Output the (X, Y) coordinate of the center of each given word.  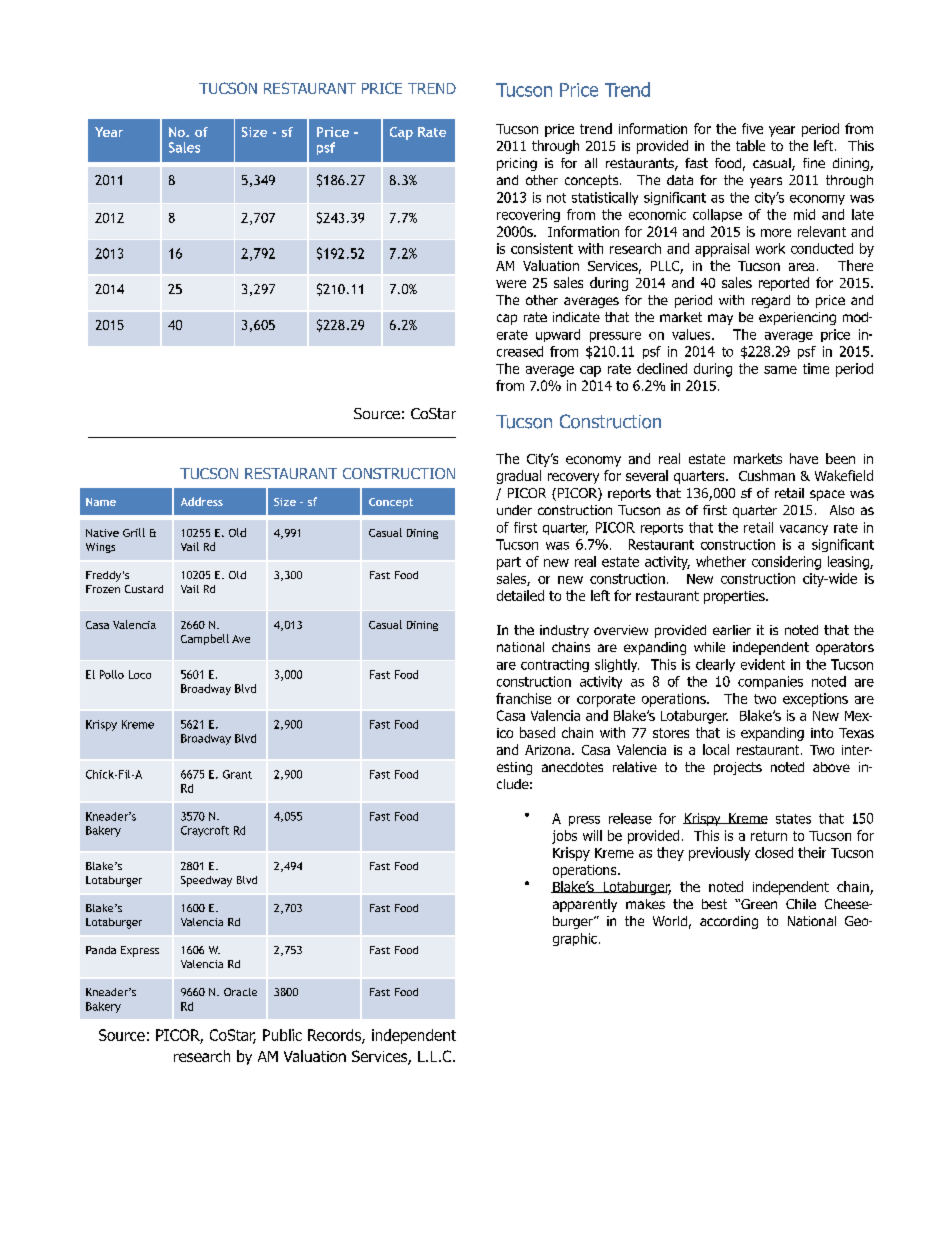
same (780, 370)
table (750, 145)
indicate (576, 317)
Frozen (103, 589)
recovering (528, 215)
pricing (517, 164)
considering (786, 563)
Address (202, 501)
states (793, 819)
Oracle (240, 992)
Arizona (547, 750)
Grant (237, 774)
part (509, 563)
